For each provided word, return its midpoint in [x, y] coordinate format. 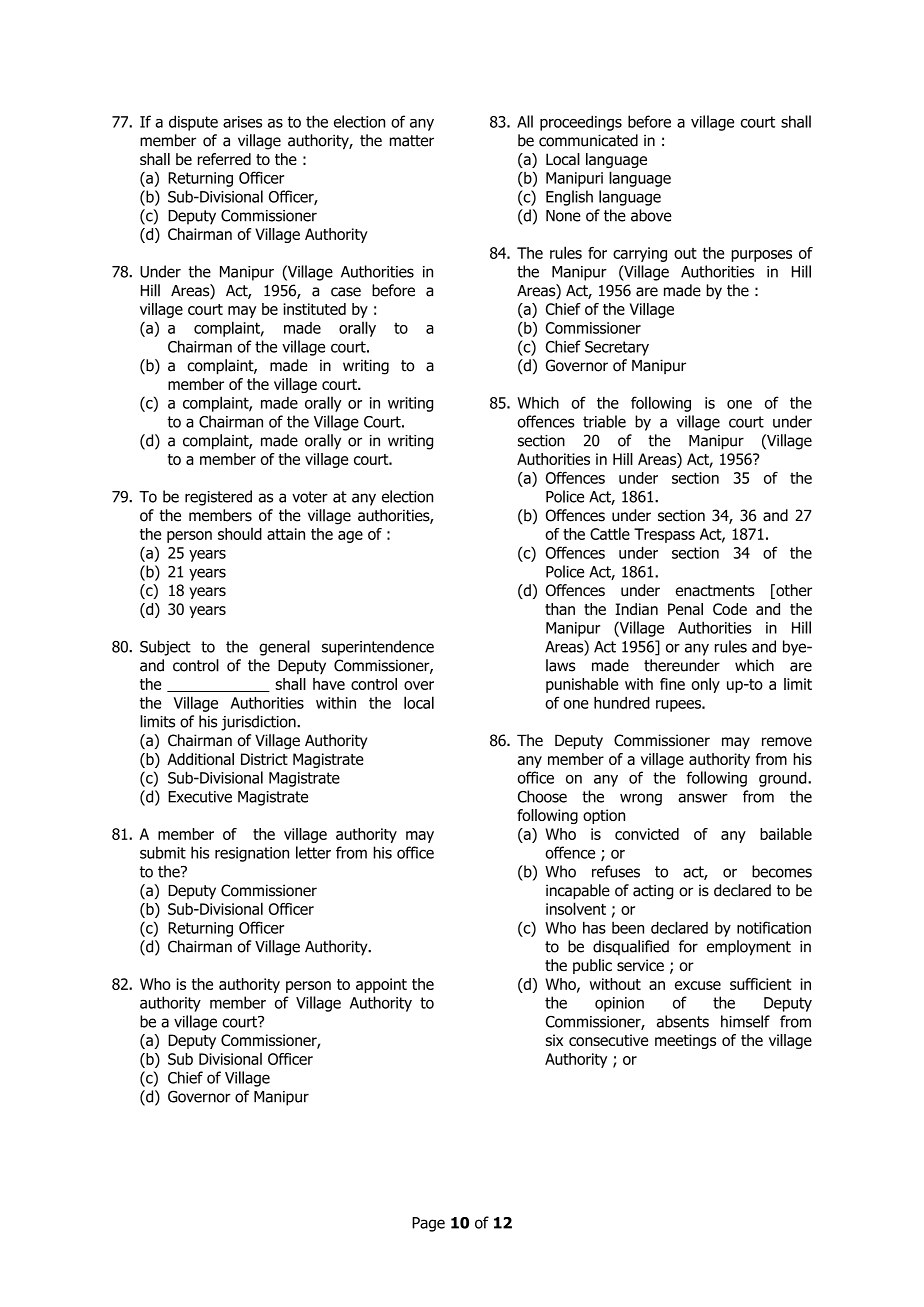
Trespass [664, 535]
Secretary [617, 348]
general [284, 648]
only [705, 685]
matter [412, 141]
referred [224, 159]
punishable [582, 685]
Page [428, 1224]
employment [749, 948]
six [554, 1040]
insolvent [576, 908]
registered [218, 498]
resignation [252, 854]
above [651, 215]
